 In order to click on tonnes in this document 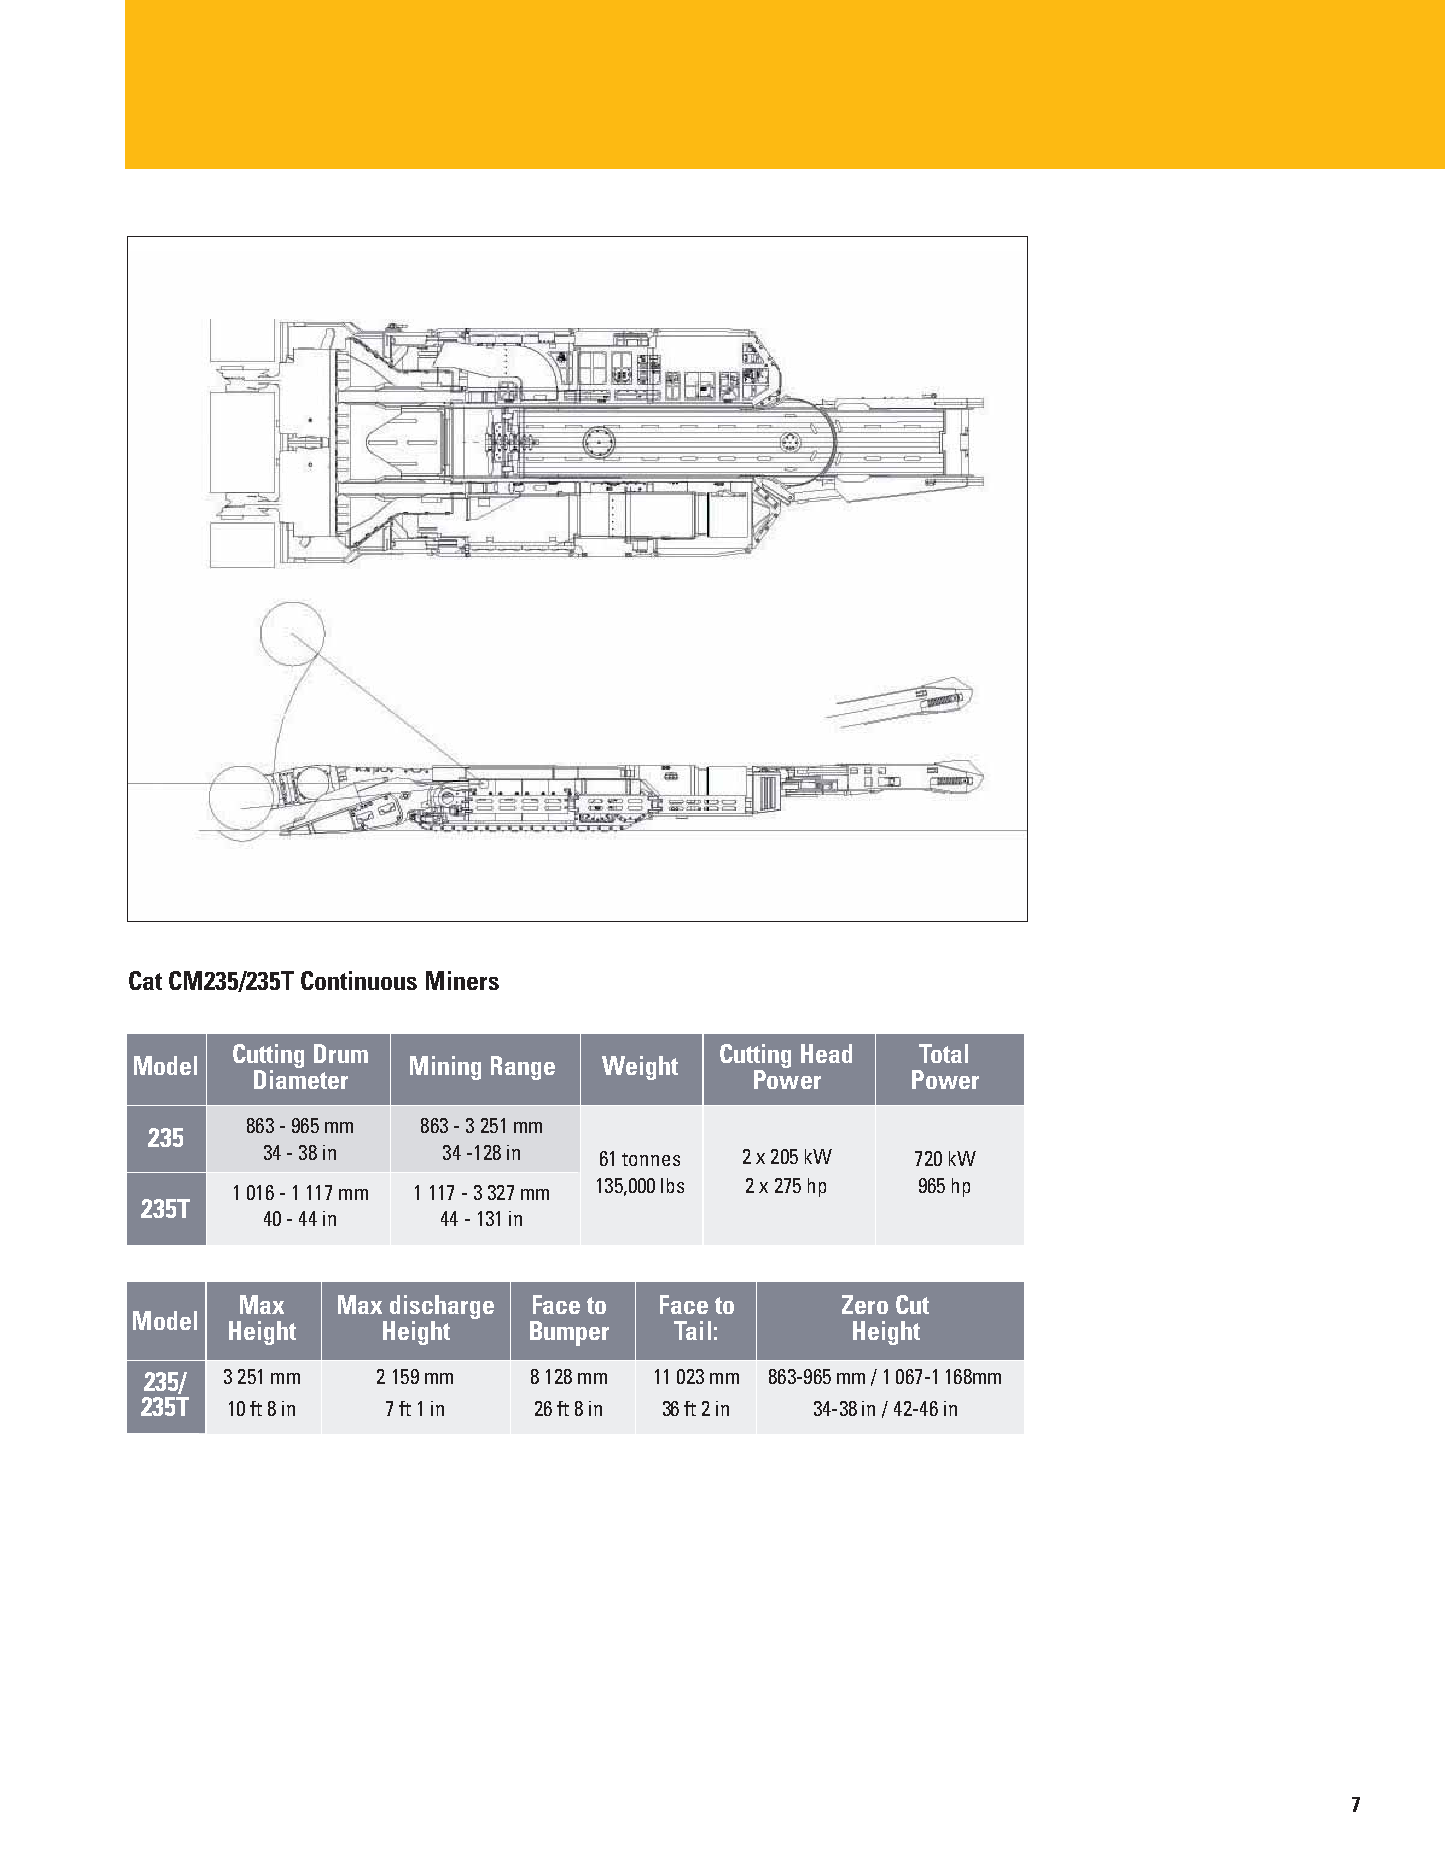, I will do `click(651, 1159)`.
